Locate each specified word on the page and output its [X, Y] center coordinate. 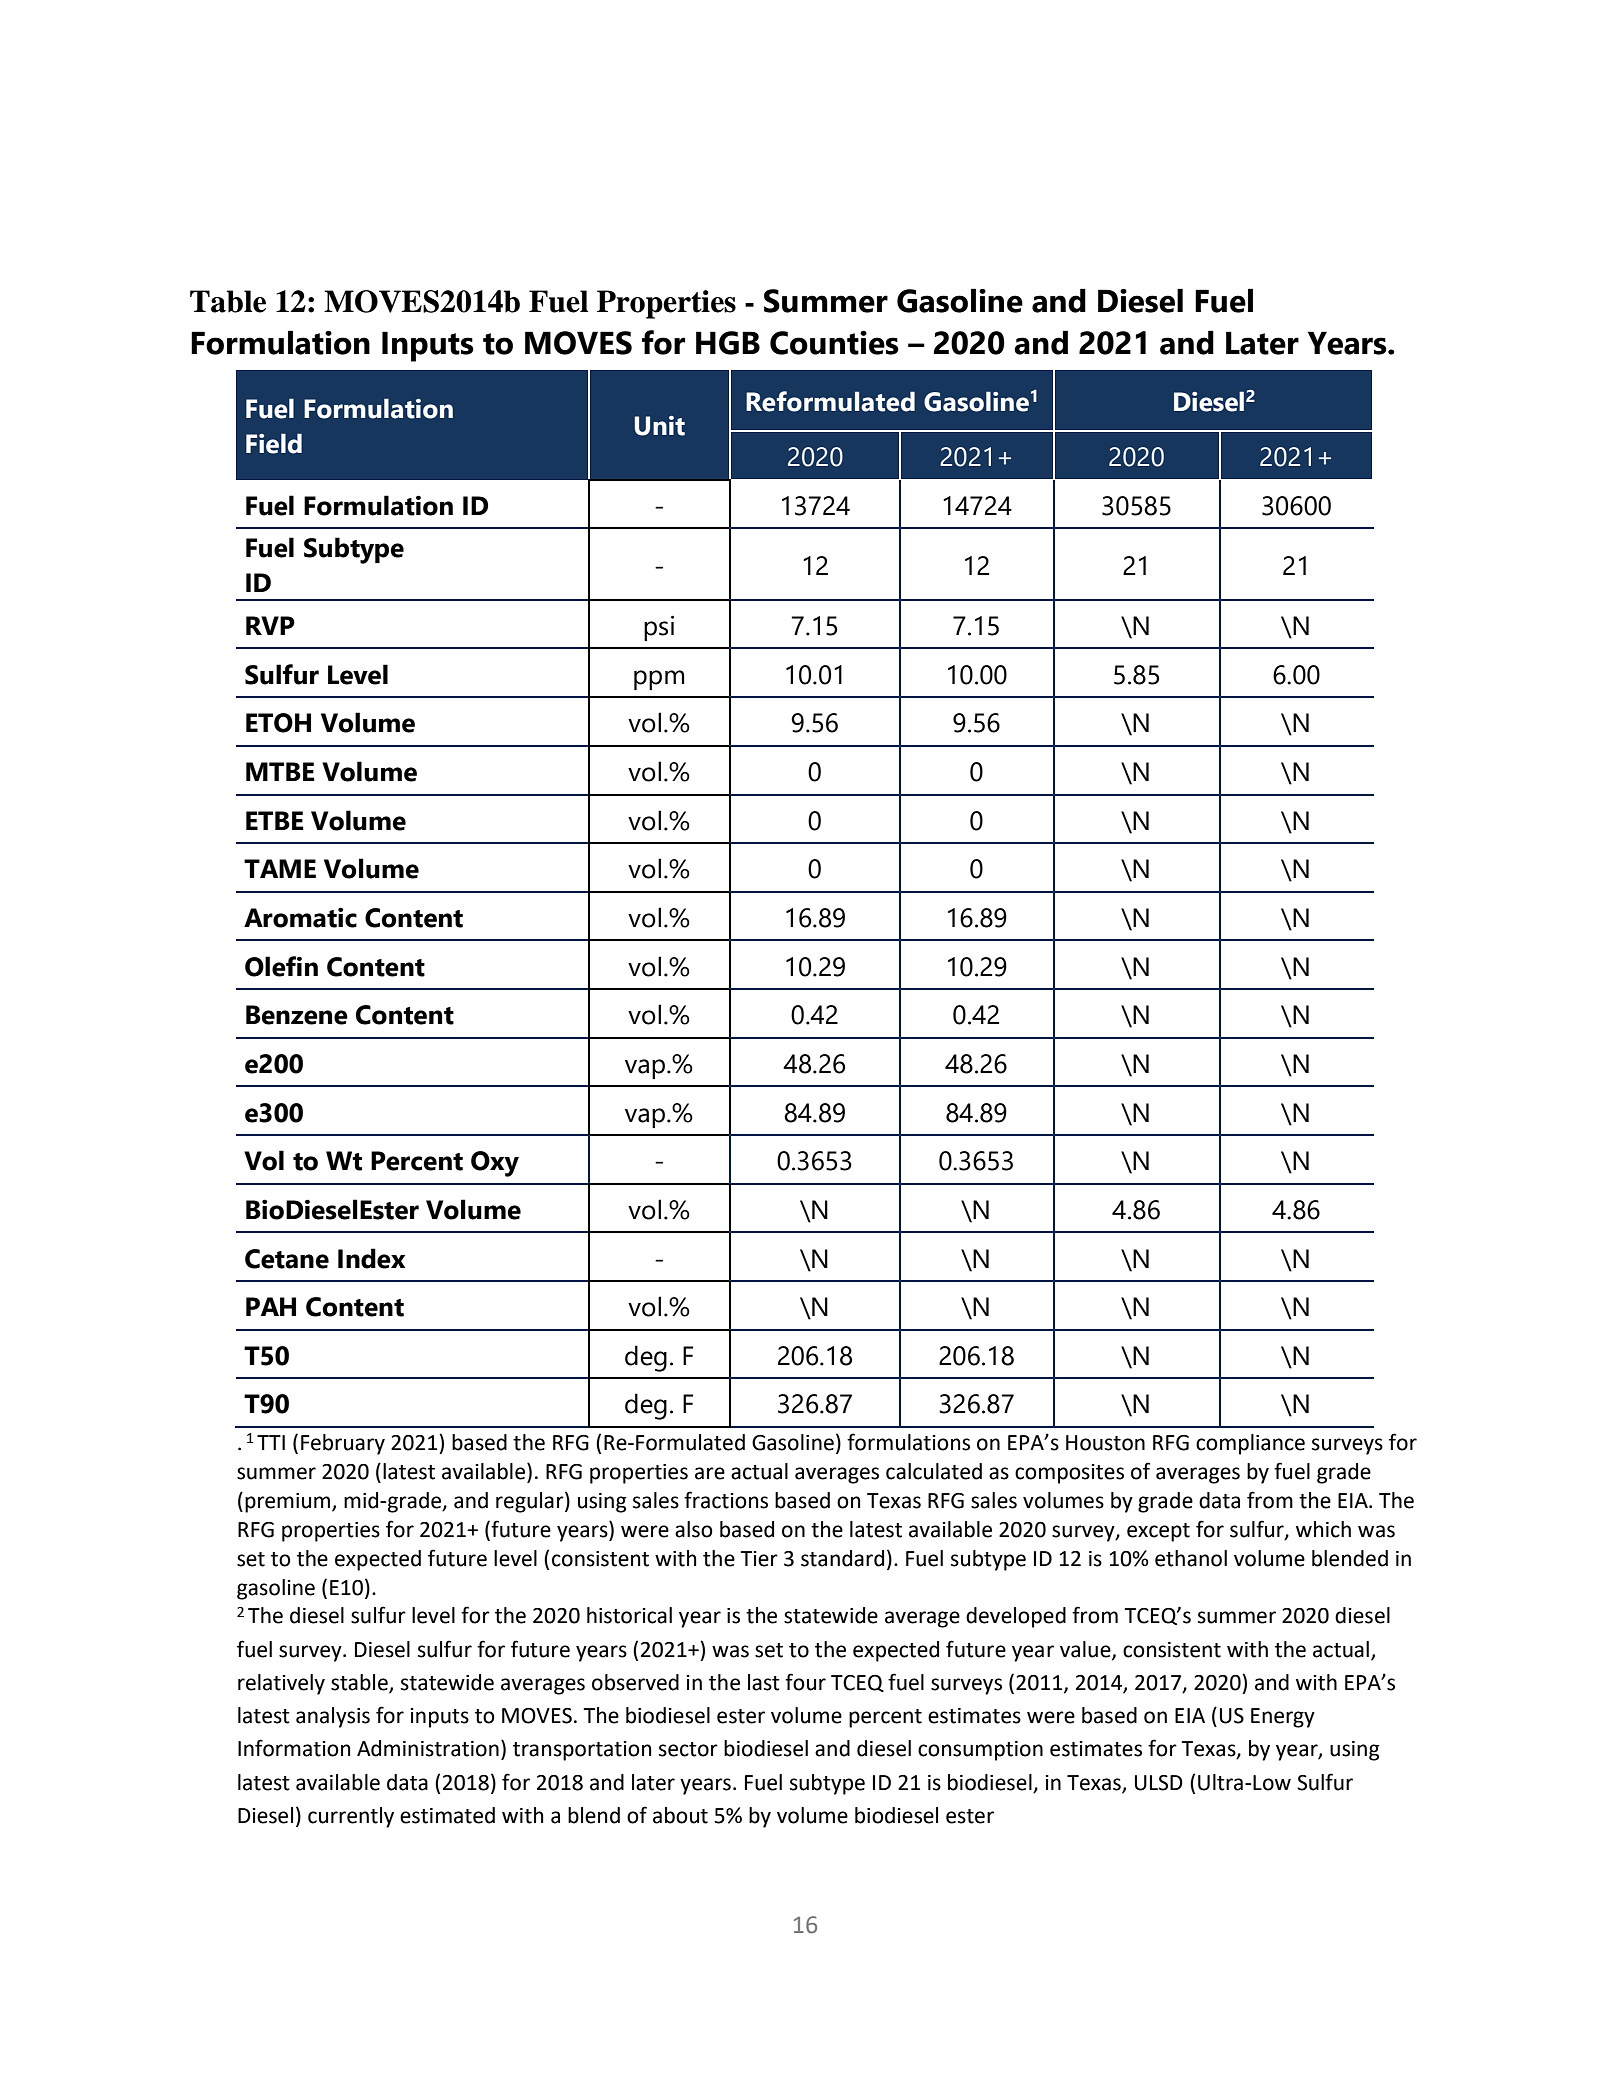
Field [274, 443]
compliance [1250, 1444]
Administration [428, 1748]
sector [688, 1749]
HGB [728, 343]
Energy [1283, 1718]
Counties [834, 343]
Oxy [495, 1164]
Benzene [297, 1015]
